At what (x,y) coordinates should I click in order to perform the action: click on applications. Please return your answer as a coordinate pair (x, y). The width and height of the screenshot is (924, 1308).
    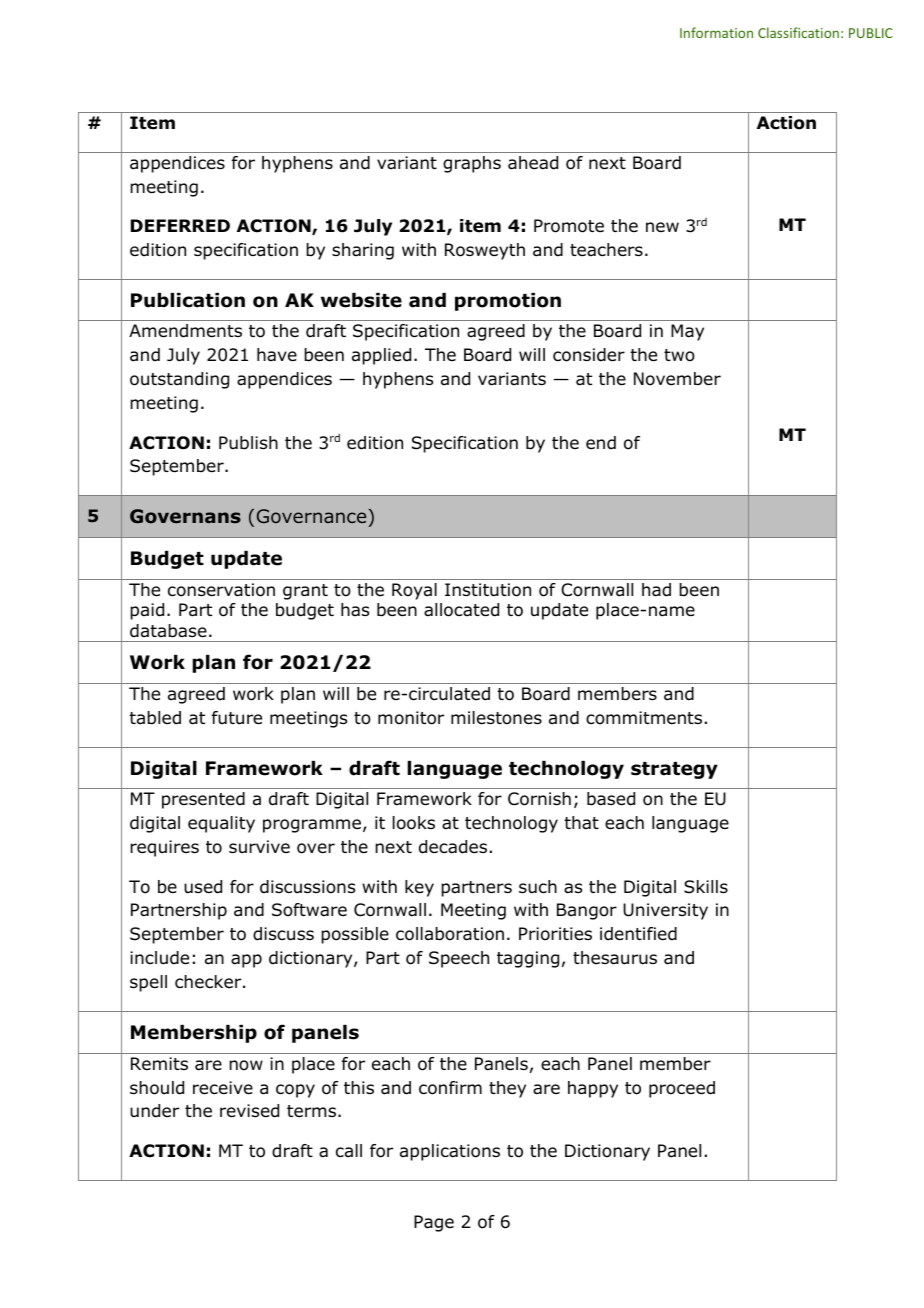
    Looking at the image, I should click on (450, 1152).
